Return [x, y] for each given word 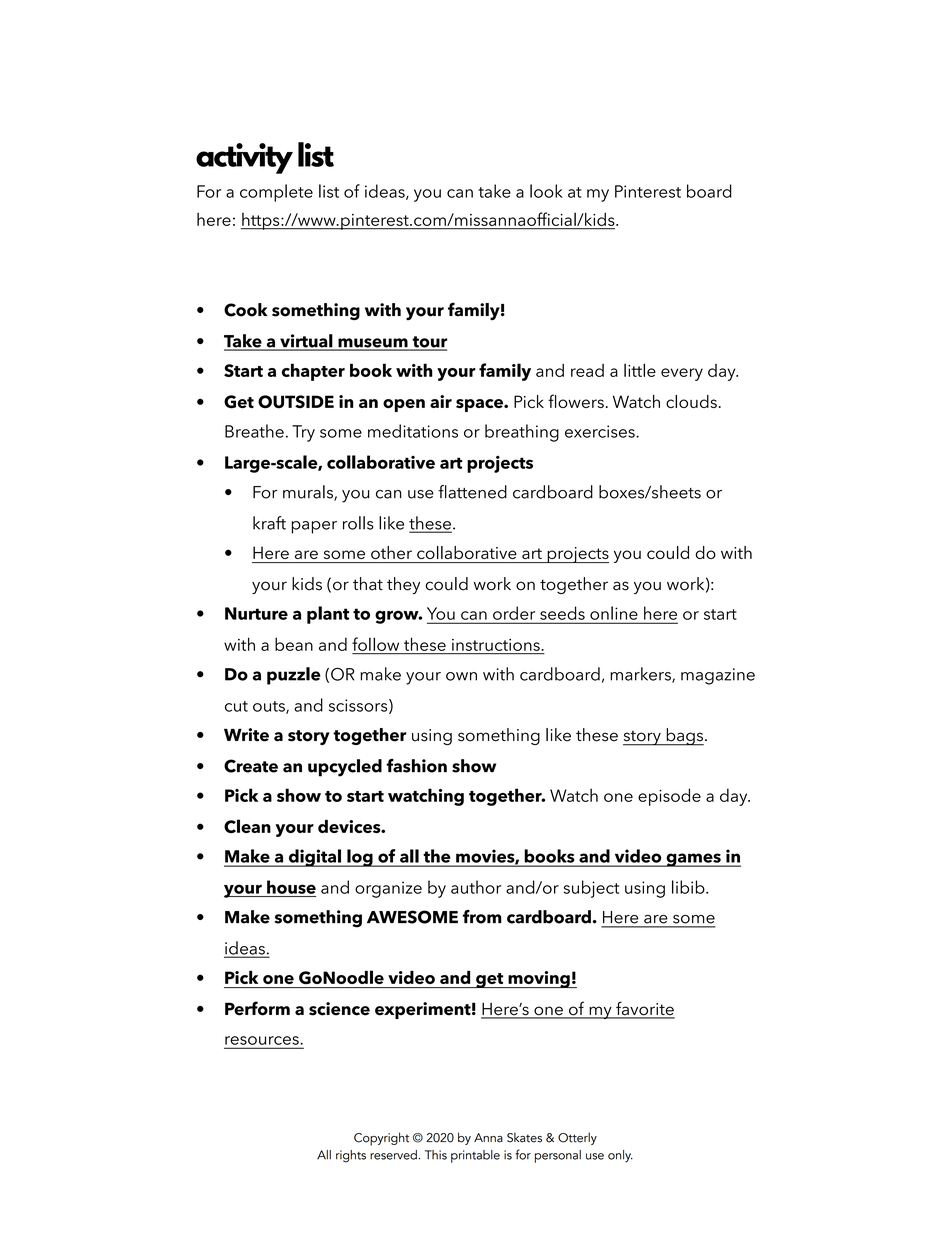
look [546, 191]
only [620, 1156]
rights [351, 1156]
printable [475, 1156]
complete [276, 193]
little [640, 370]
